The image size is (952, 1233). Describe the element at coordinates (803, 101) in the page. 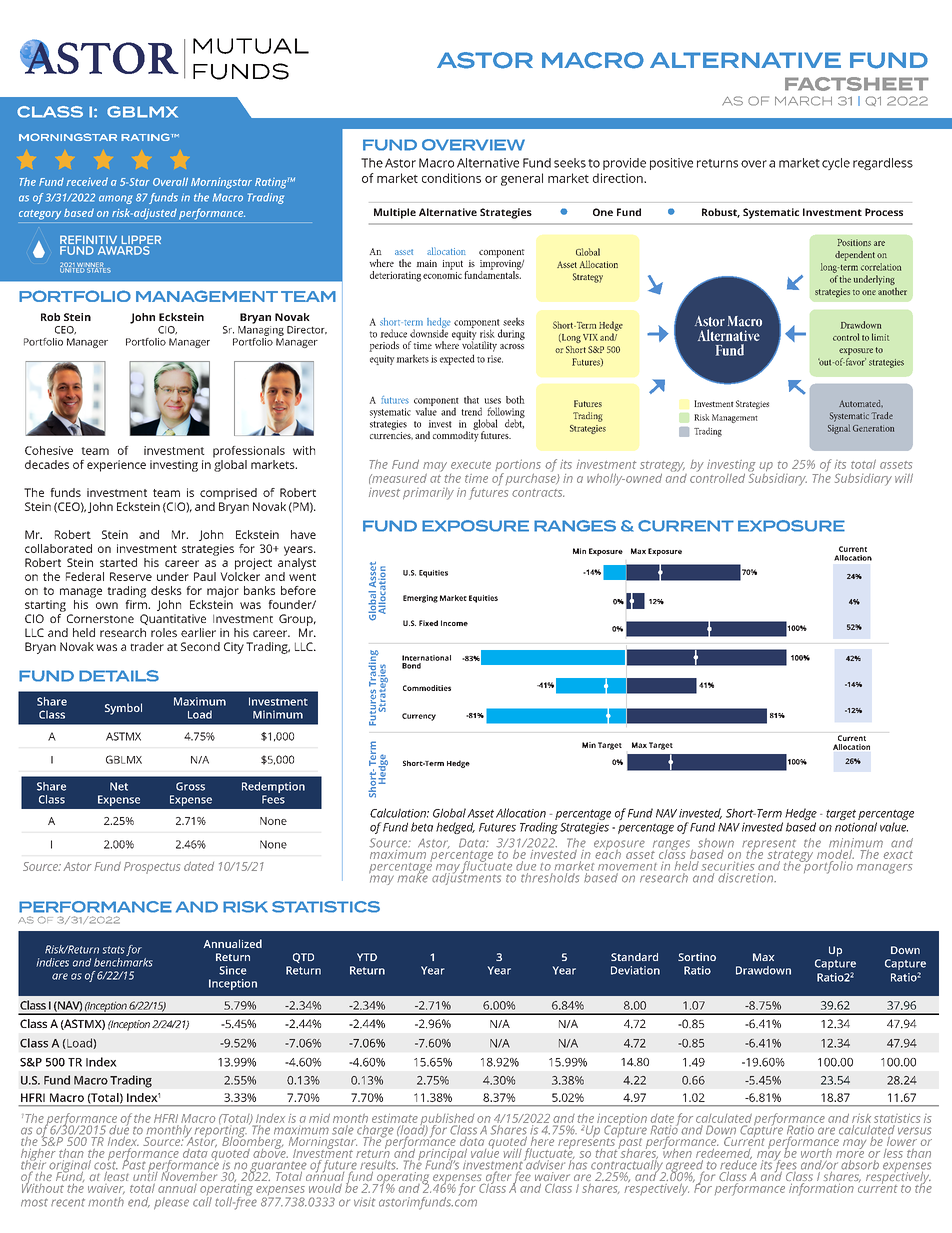

I see `MARCH` at that location.
